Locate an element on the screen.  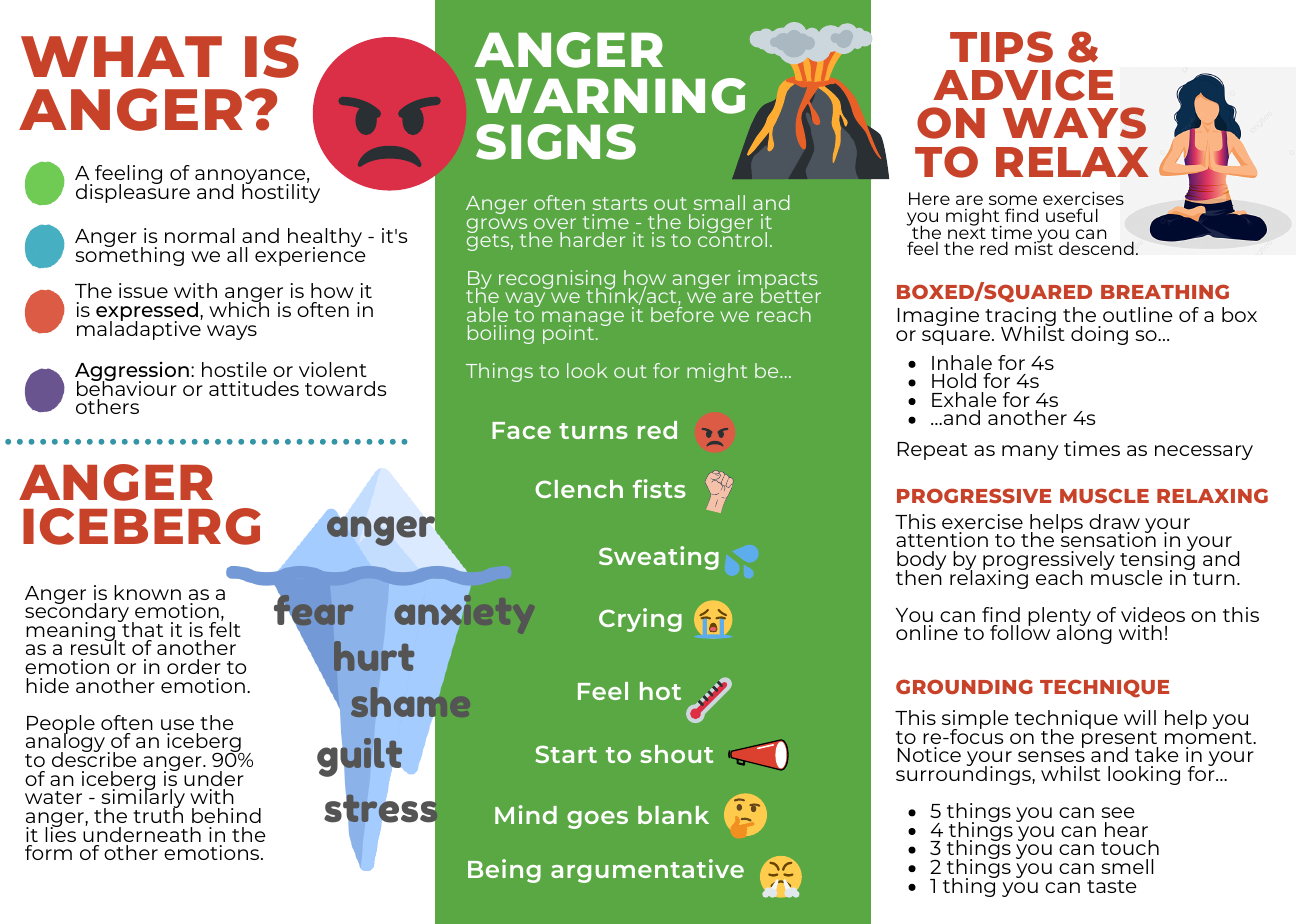
WHAT is located at coordinates (121, 56).
